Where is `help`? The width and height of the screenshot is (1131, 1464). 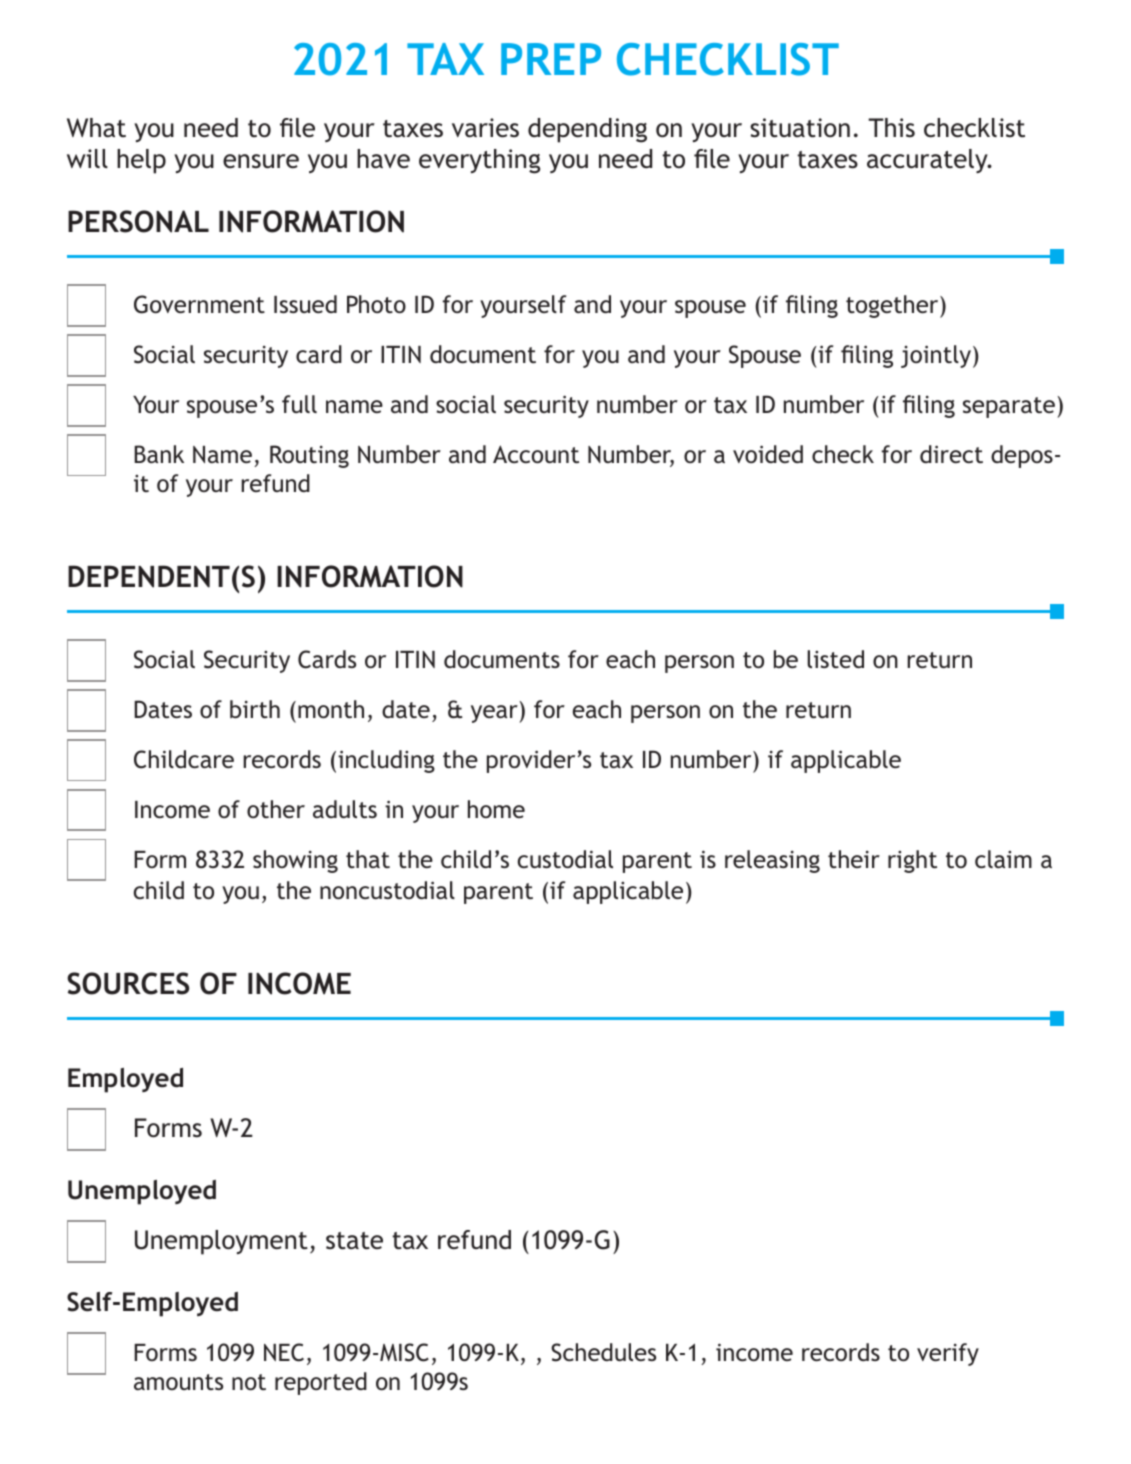 help is located at coordinates (141, 161).
